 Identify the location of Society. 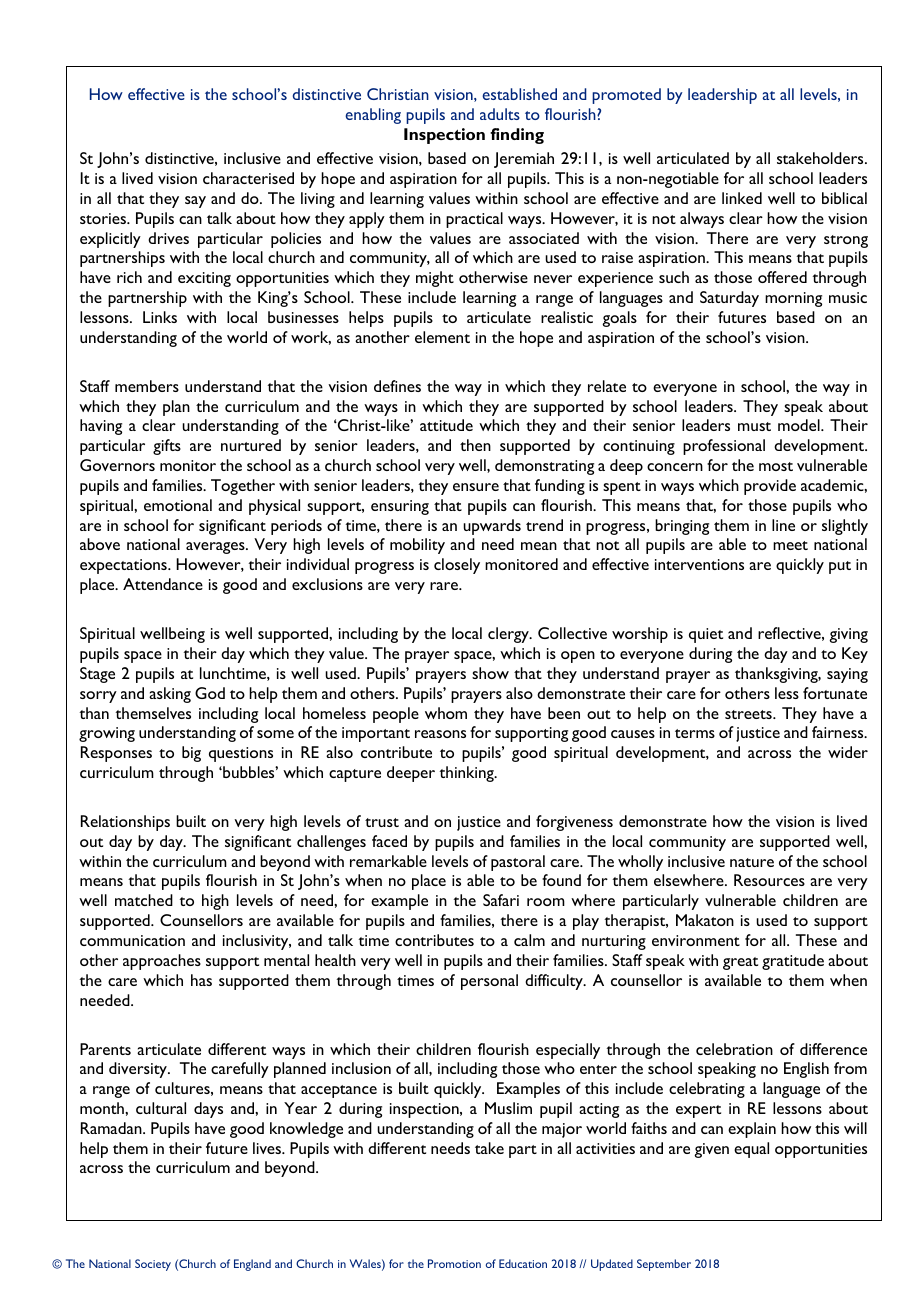
(153, 1265).
